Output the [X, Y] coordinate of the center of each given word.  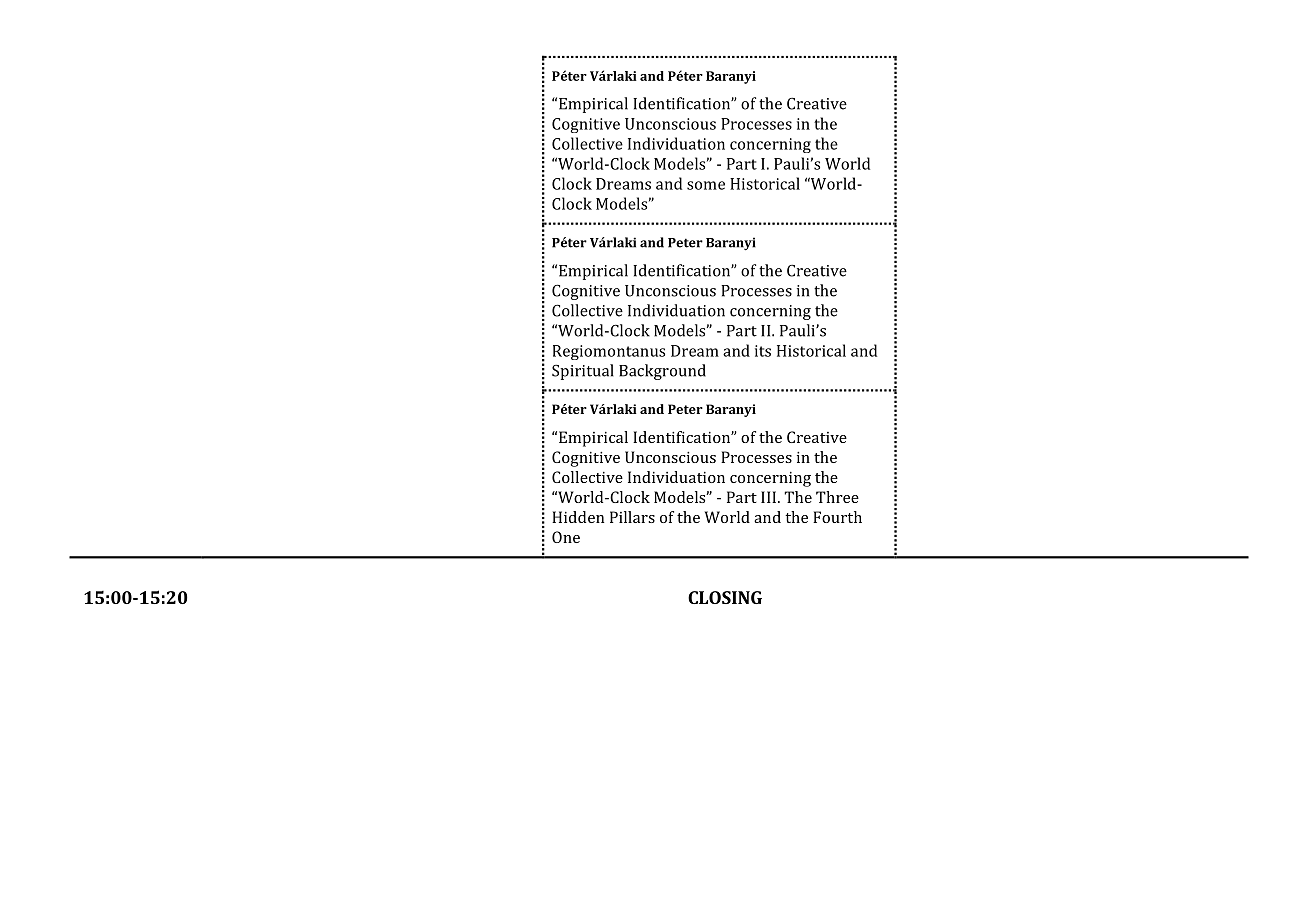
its [763, 351]
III [770, 497]
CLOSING [725, 597]
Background [662, 372]
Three [837, 497]
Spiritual [583, 372]
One [566, 537]
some [706, 185]
